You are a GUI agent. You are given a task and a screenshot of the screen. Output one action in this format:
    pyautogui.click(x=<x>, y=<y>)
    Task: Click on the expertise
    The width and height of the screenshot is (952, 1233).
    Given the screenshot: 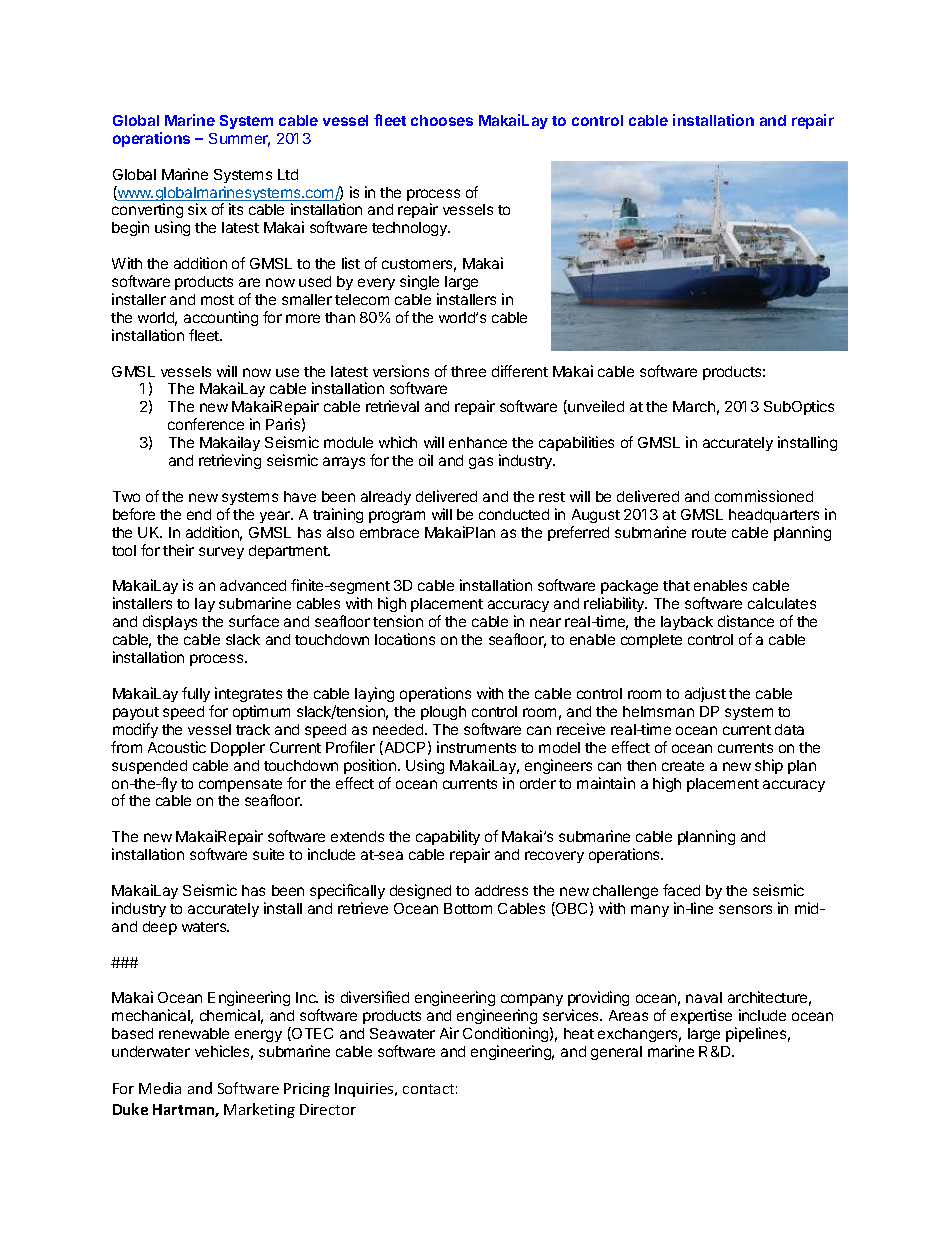 What is the action you would take?
    pyautogui.click(x=701, y=1016)
